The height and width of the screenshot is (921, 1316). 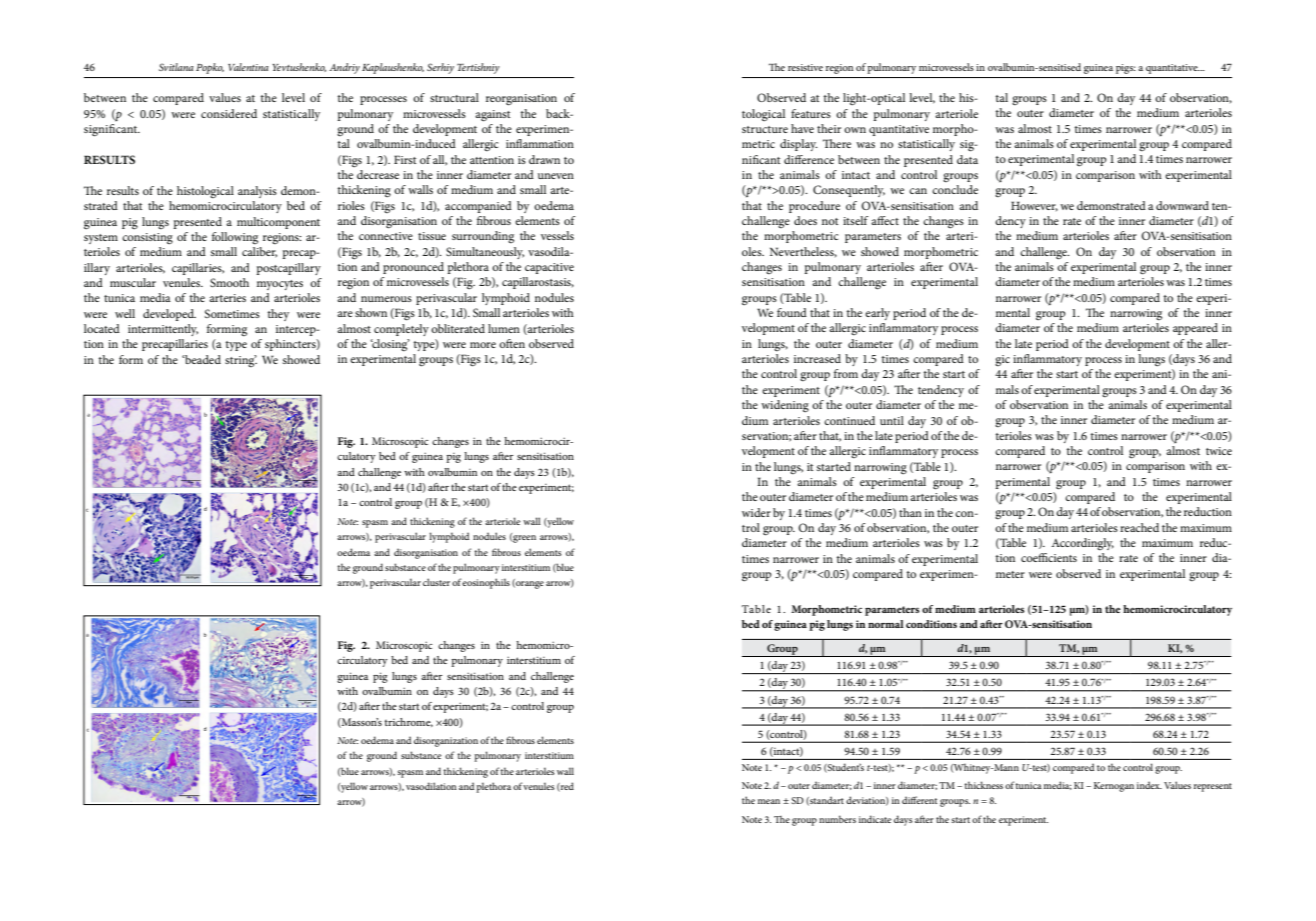 I want to click on pigs, so click(x=1126, y=69).
